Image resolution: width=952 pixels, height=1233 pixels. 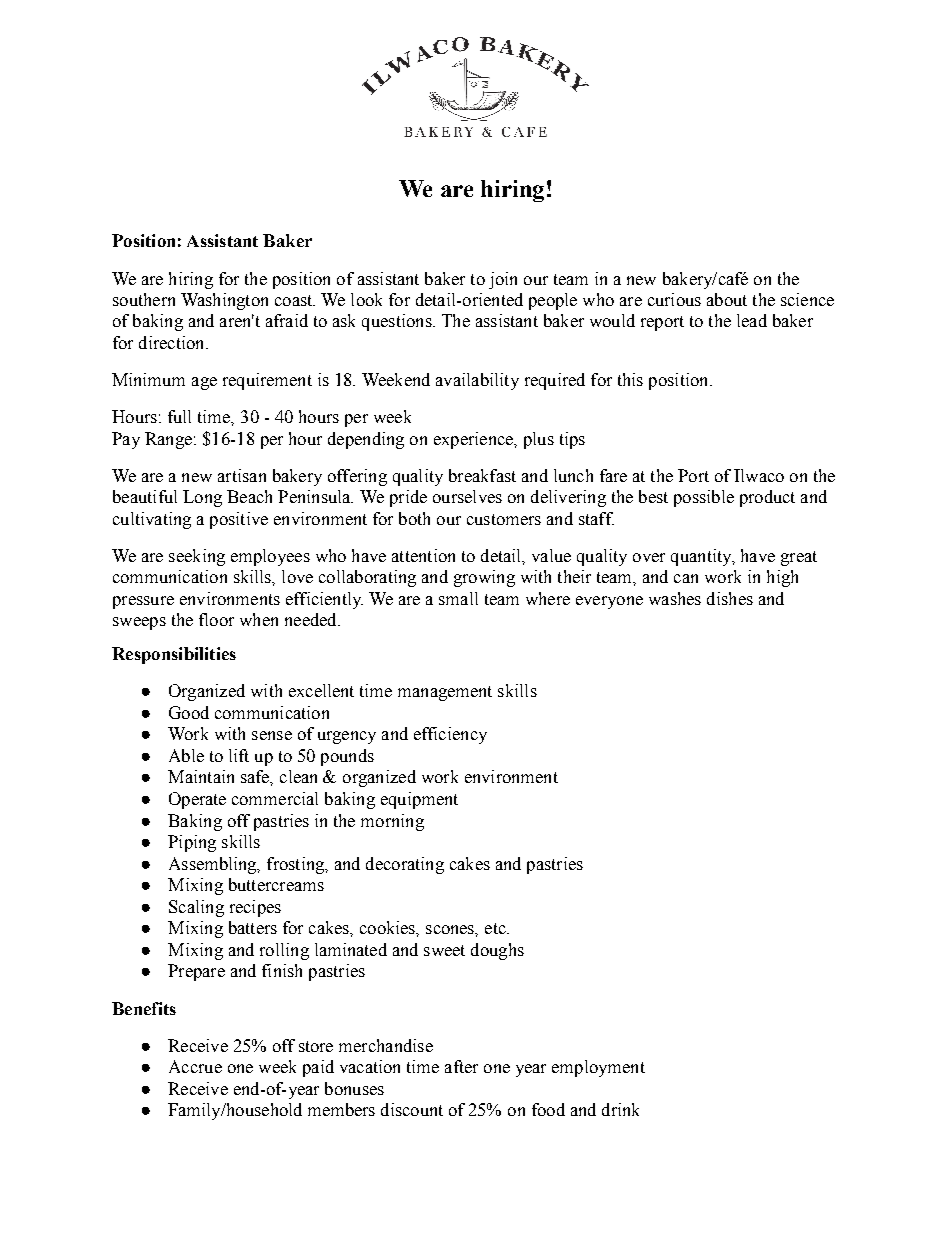 What do you see at coordinates (503, 280) in the screenshot?
I see `join` at bounding box center [503, 280].
